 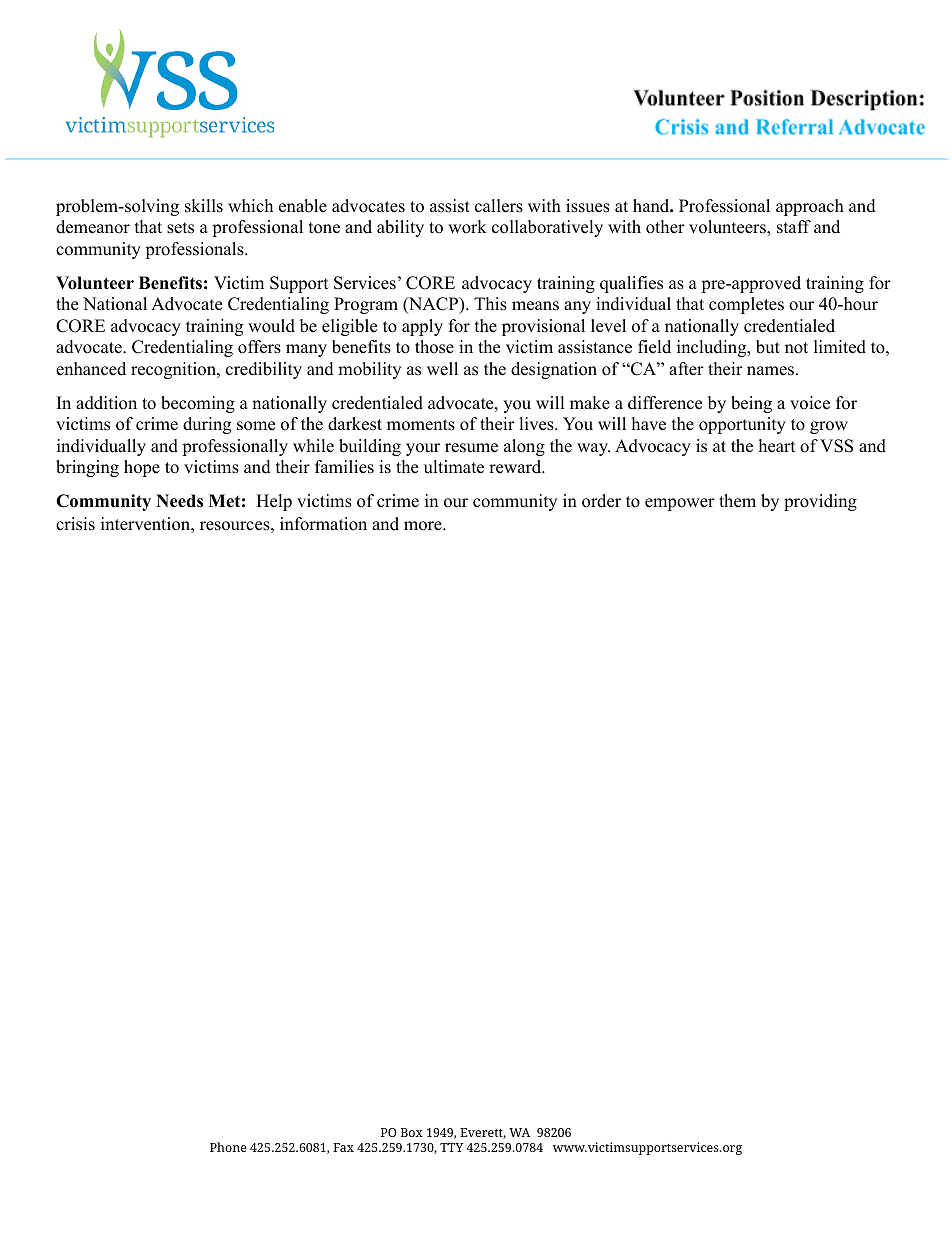 I want to click on staff, so click(x=794, y=227).
